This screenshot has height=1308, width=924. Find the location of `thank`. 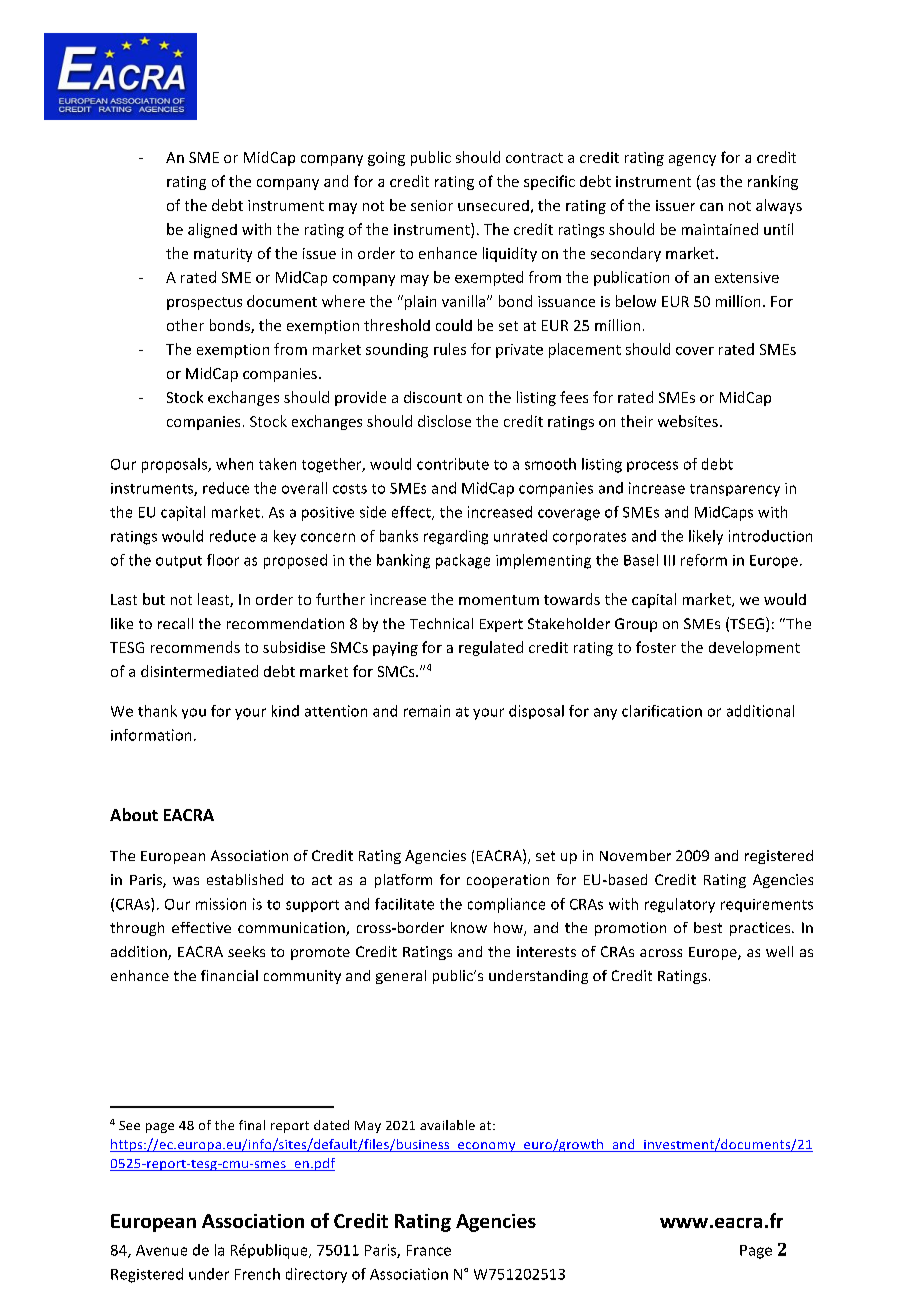

thank is located at coordinates (157, 711).
